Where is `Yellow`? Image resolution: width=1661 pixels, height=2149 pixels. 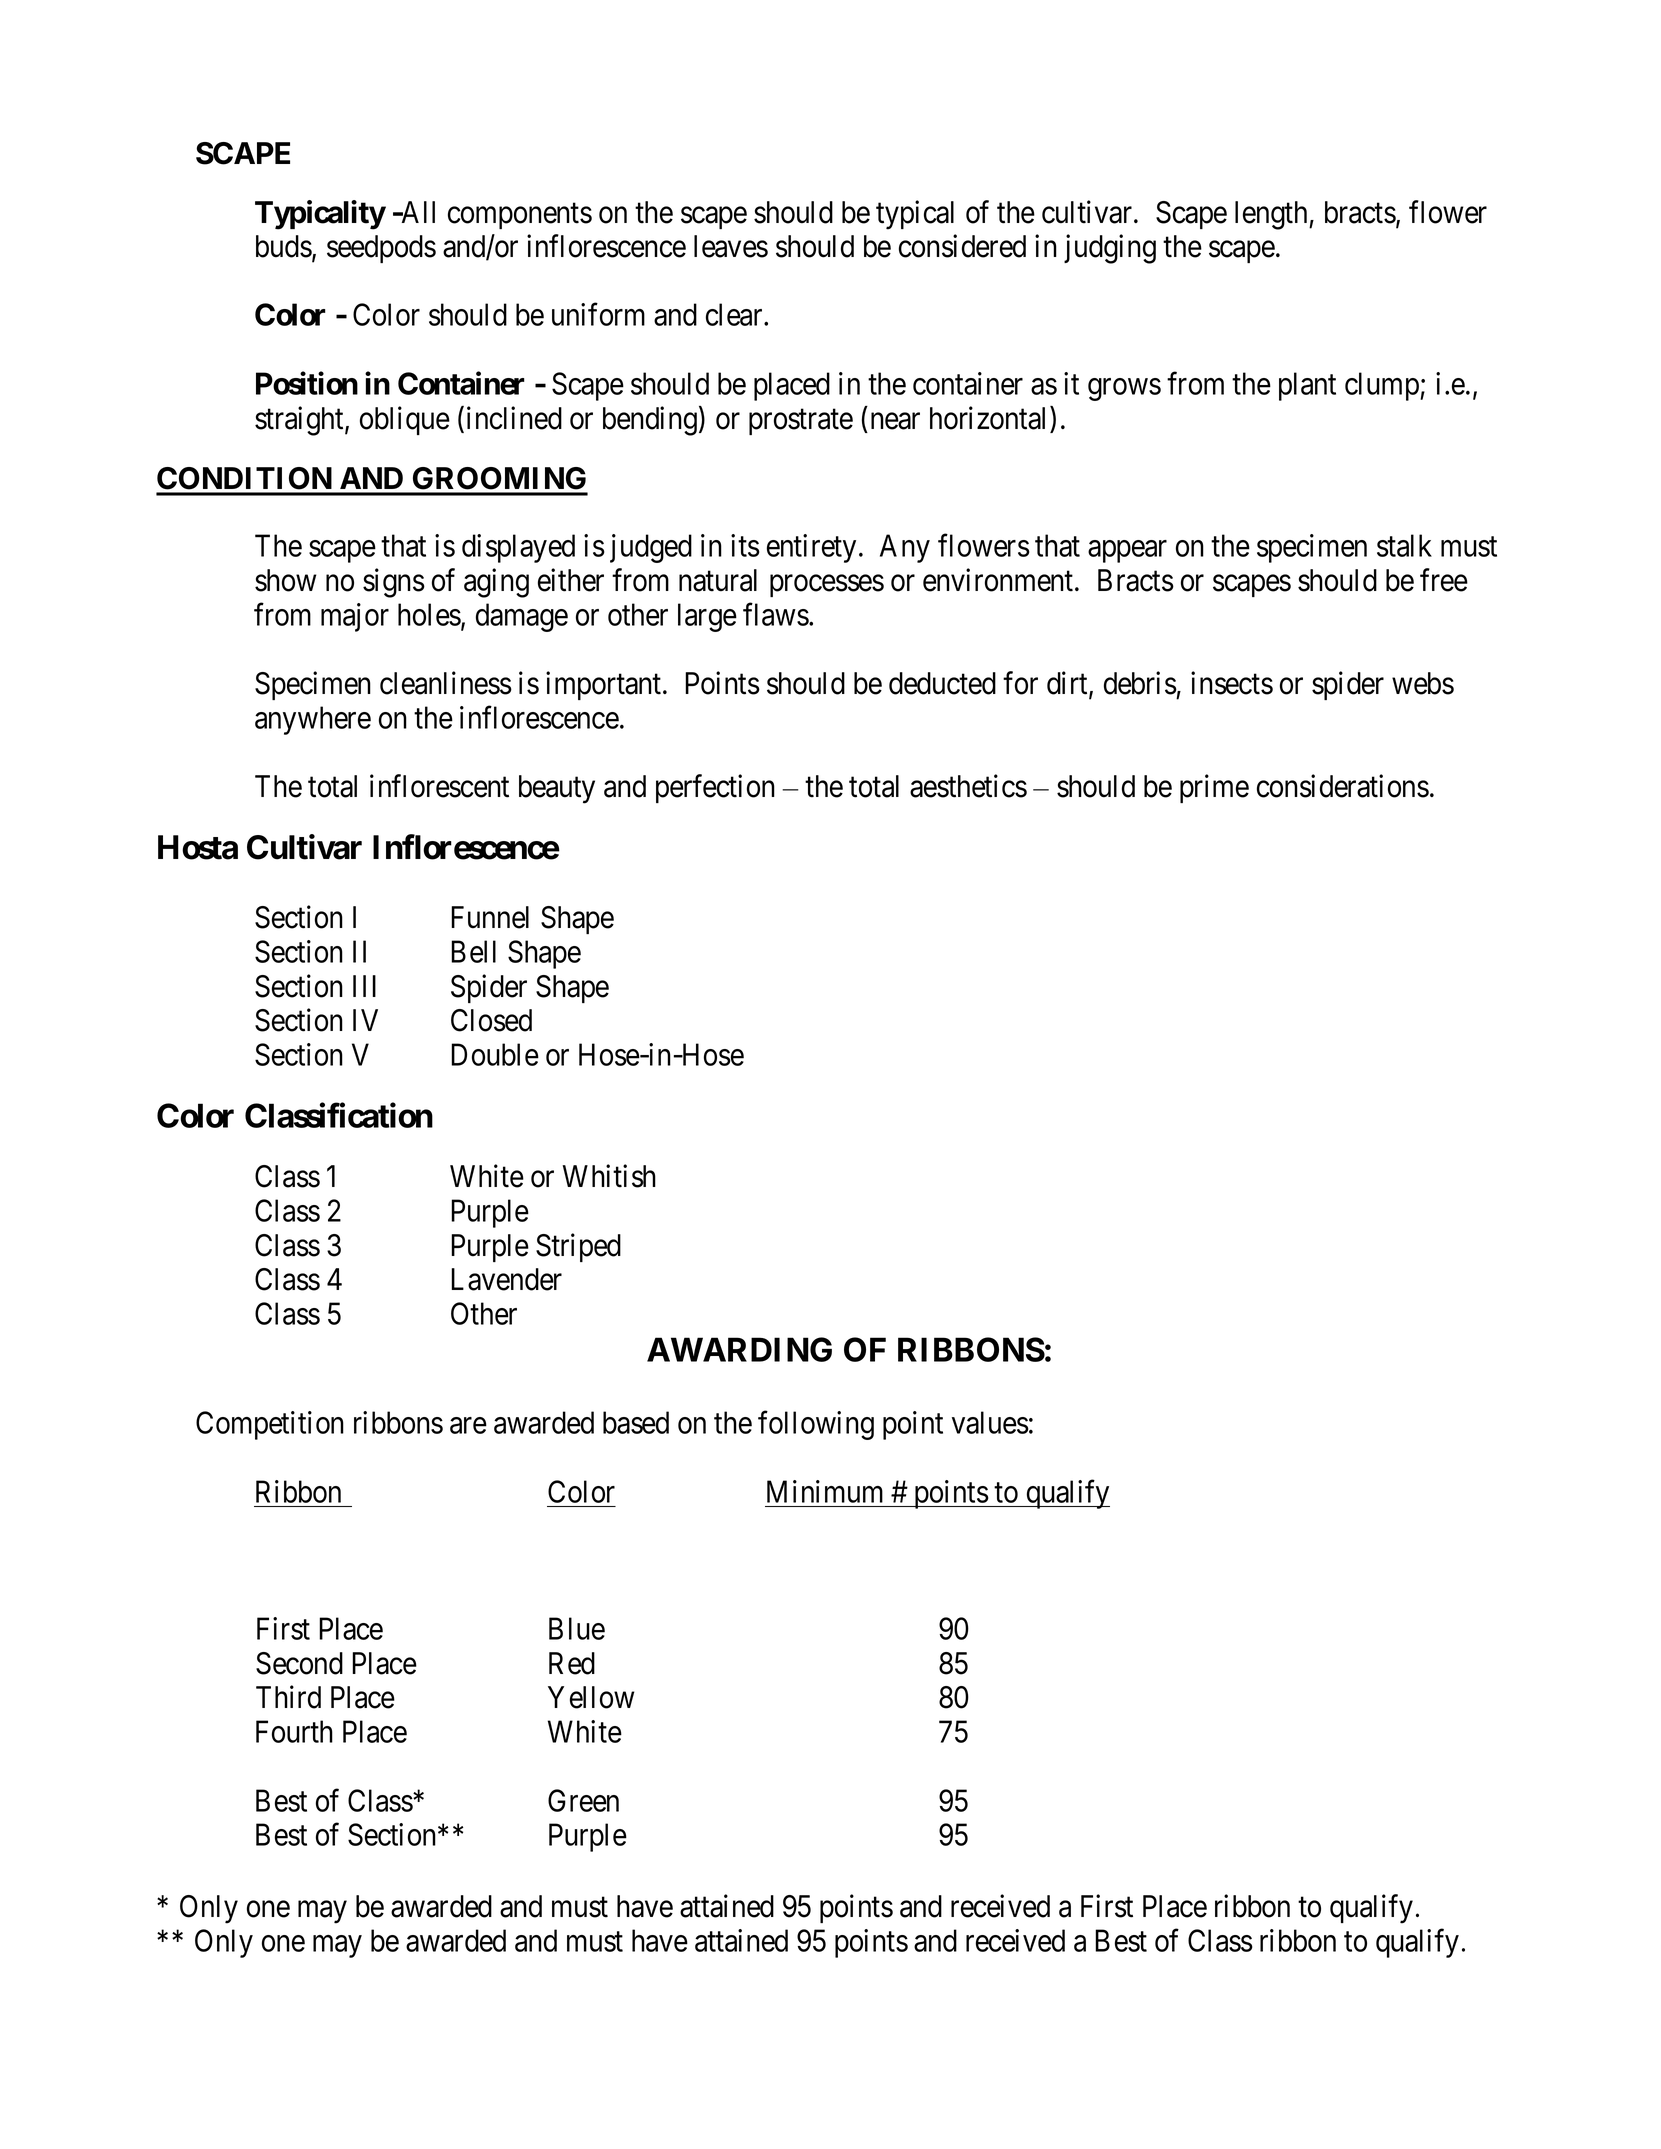 Yellow is located at coordinates (591, 1697).
